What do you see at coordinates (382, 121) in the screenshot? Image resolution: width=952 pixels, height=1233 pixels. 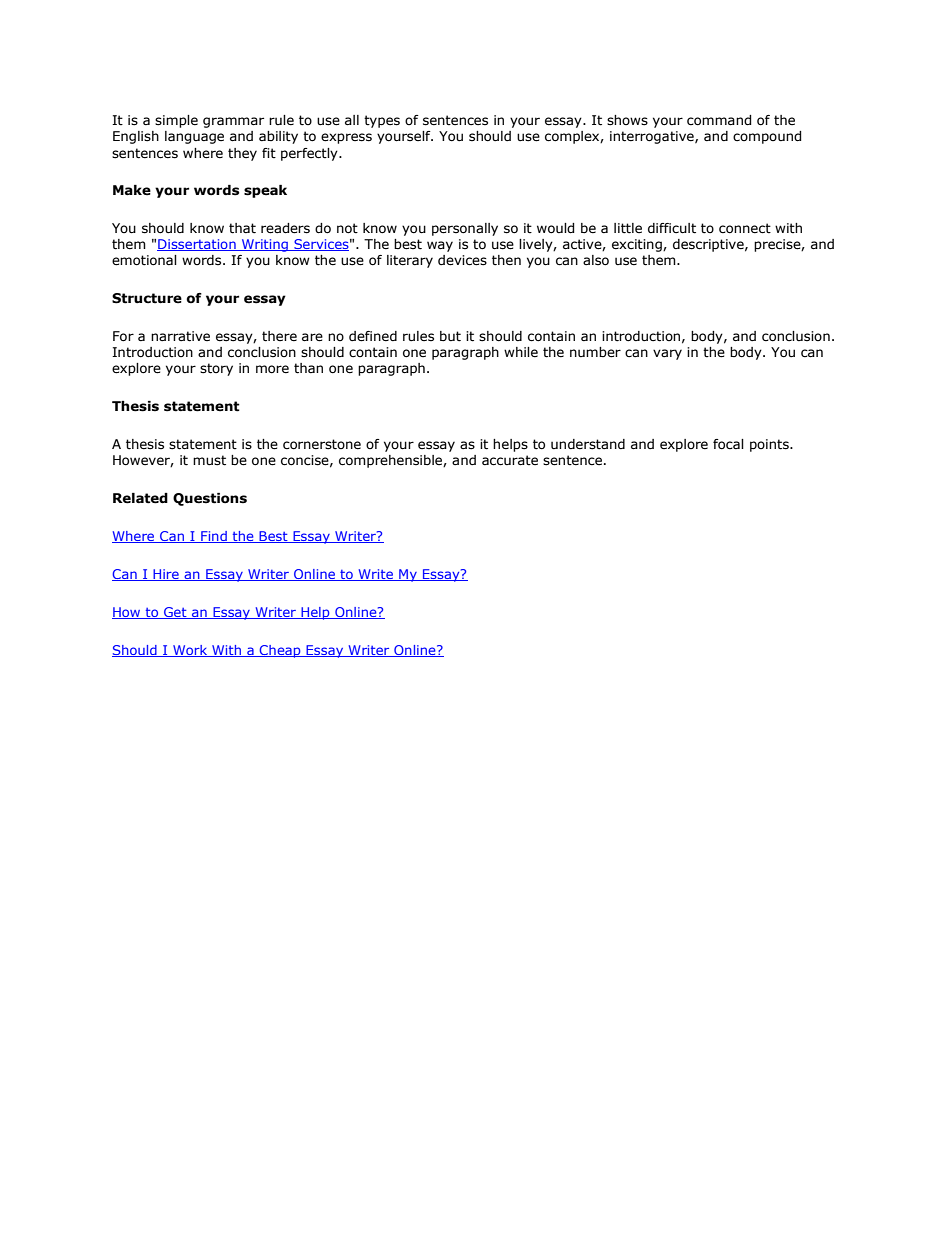 I see `types` at bounding box center [382, 121].
